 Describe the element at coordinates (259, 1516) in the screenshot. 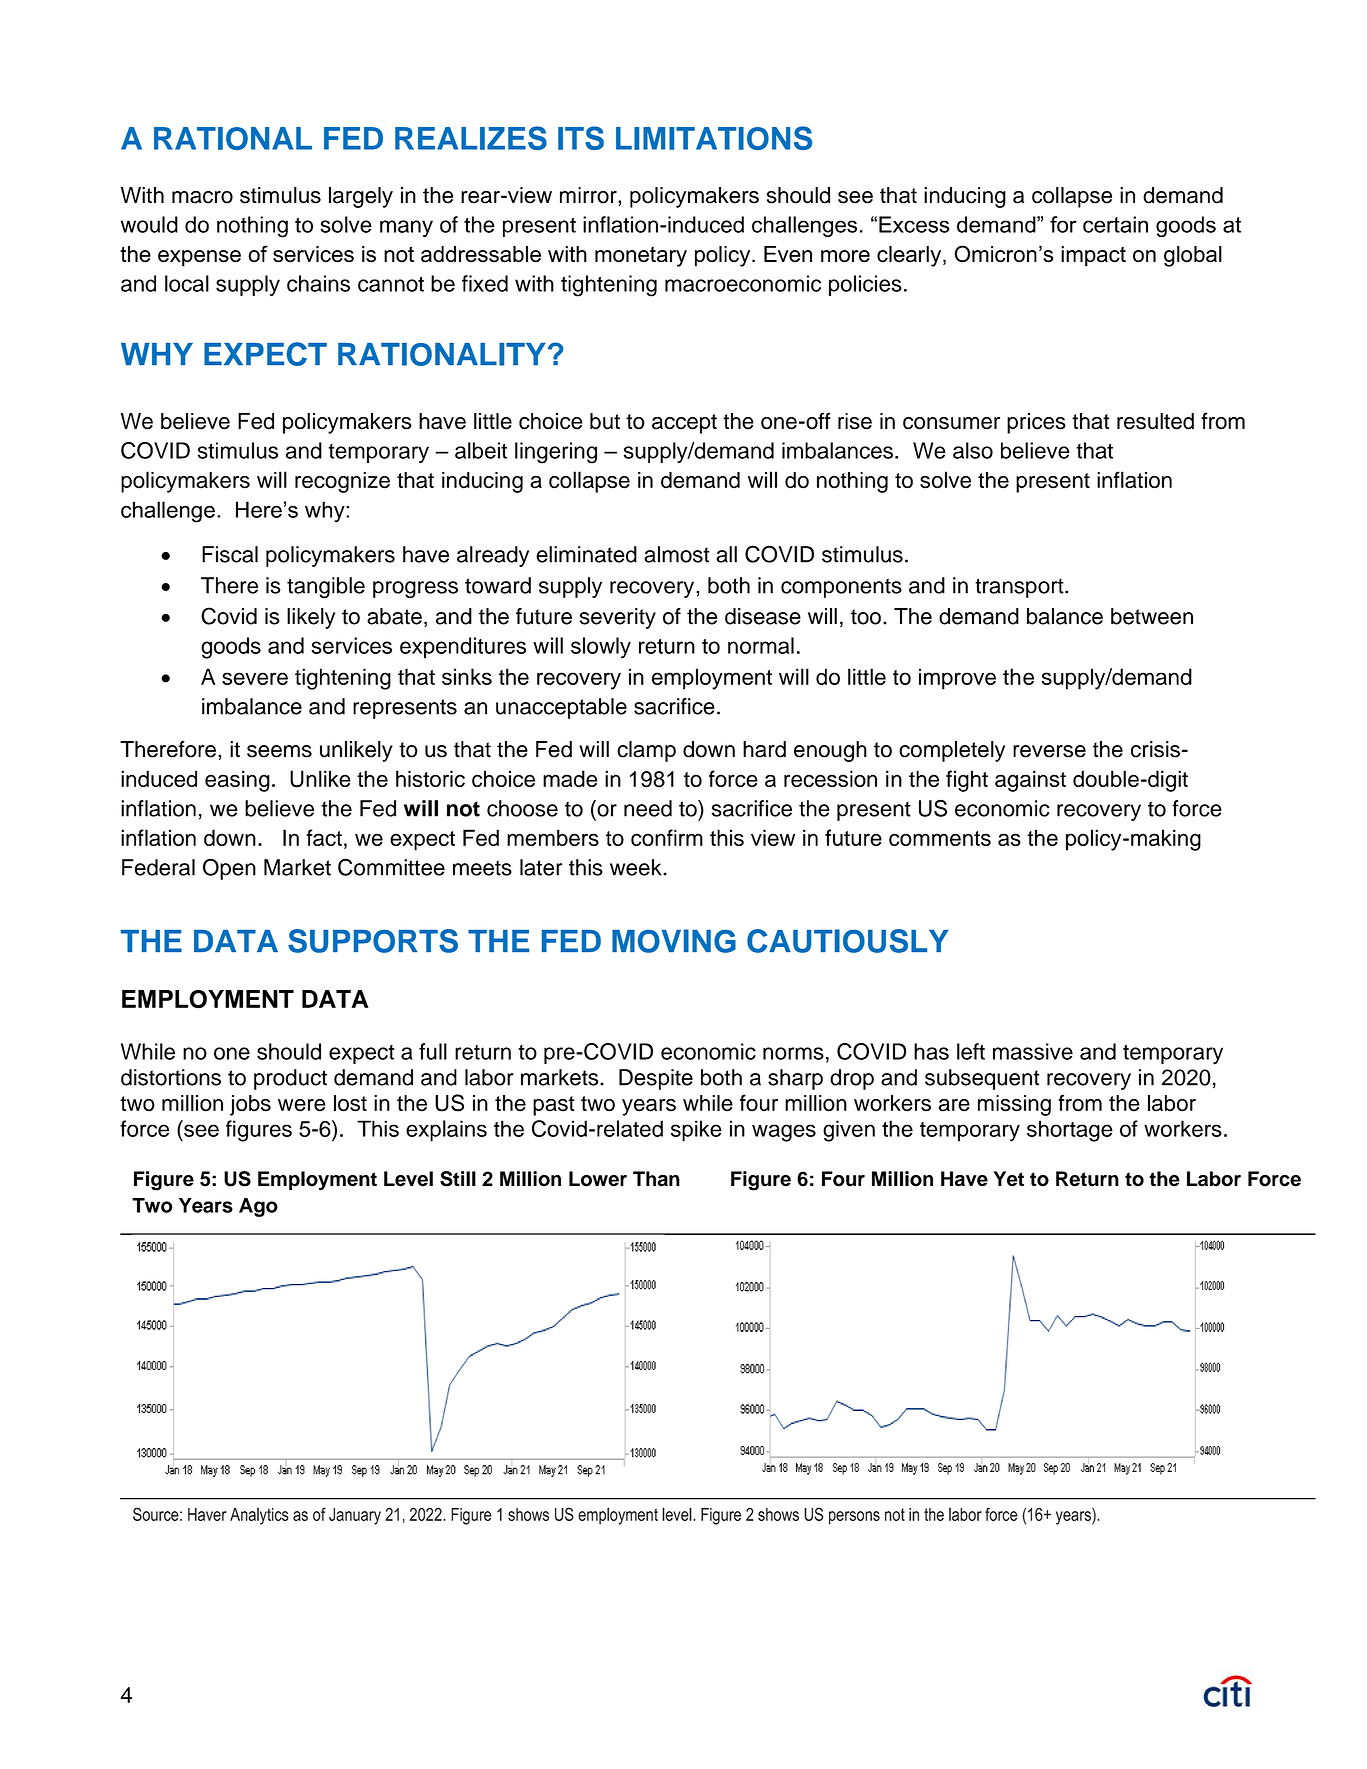

I see `Analytics` at that location.
